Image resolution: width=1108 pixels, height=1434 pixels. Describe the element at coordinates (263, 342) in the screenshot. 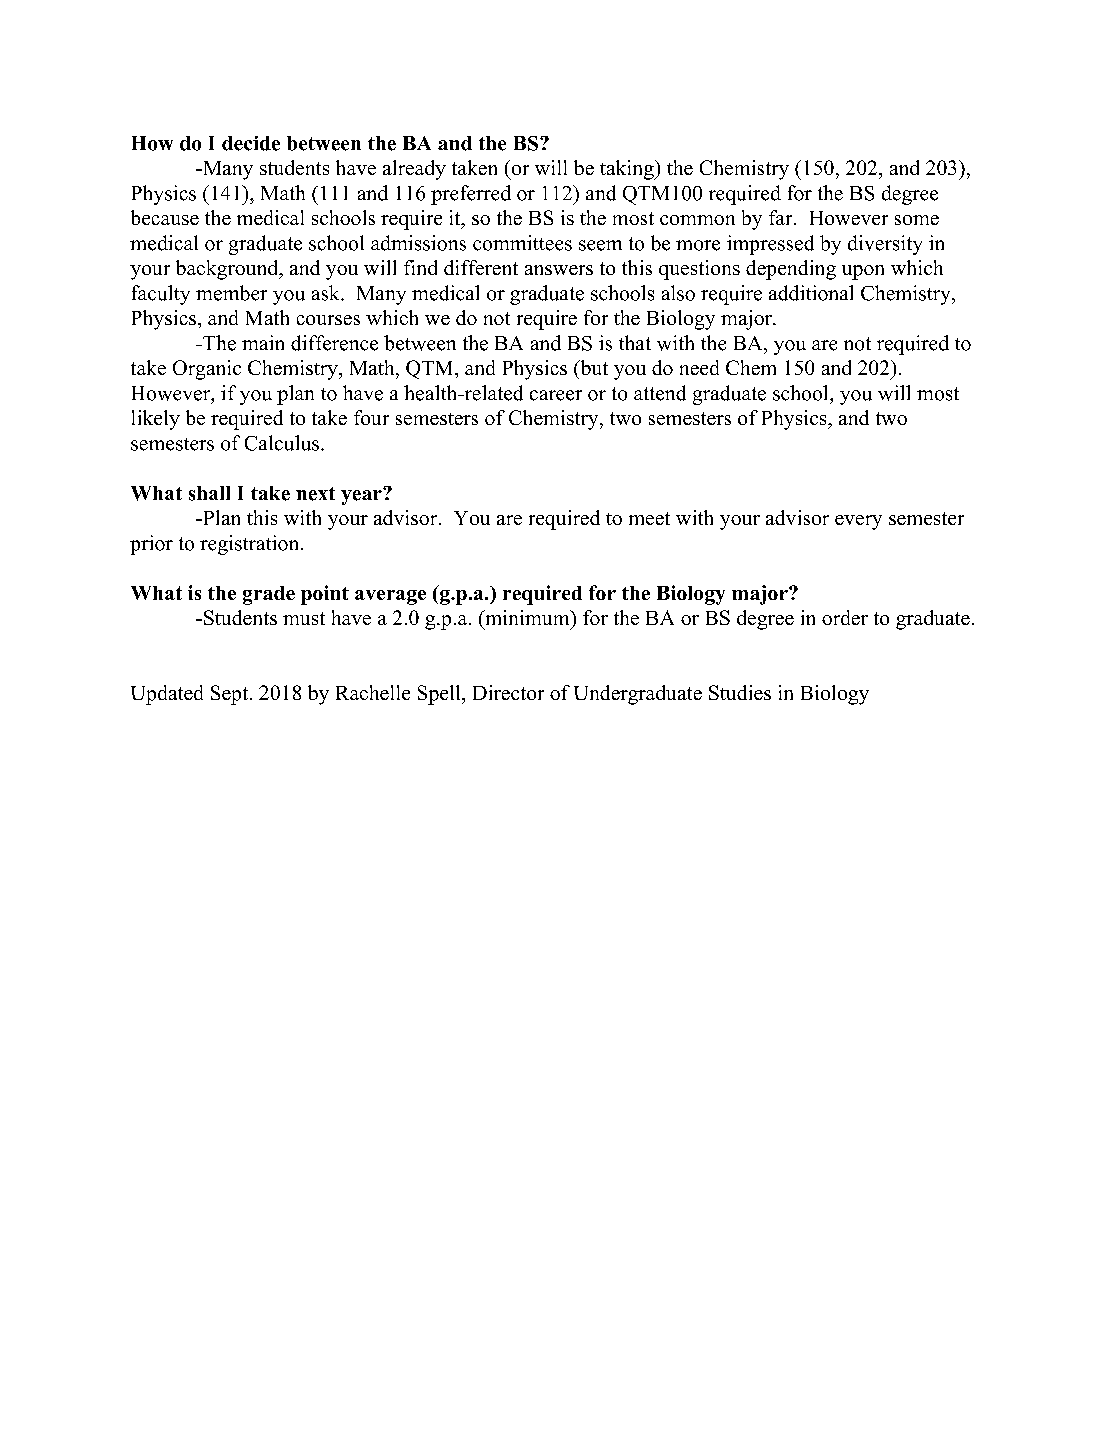

I see `main` at that location.
